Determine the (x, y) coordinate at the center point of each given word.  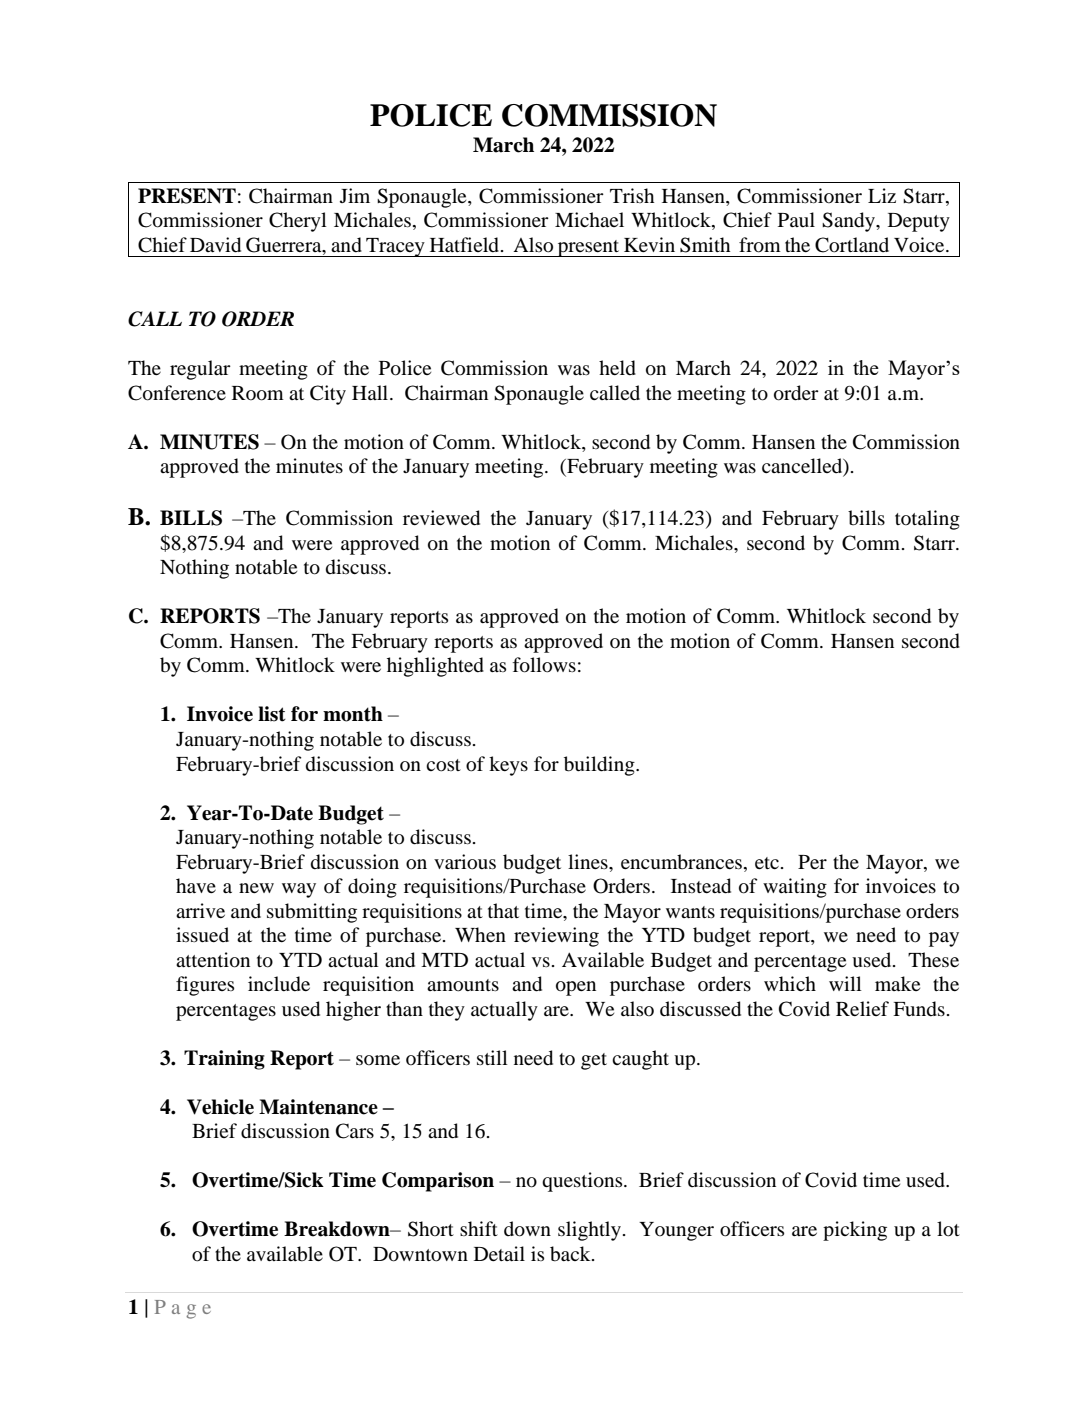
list (272, 714)
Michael (589, 219)
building (600, 766)
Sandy (849, 222)
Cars (355, 1131)
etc (767, 863)
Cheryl (298, 222)
